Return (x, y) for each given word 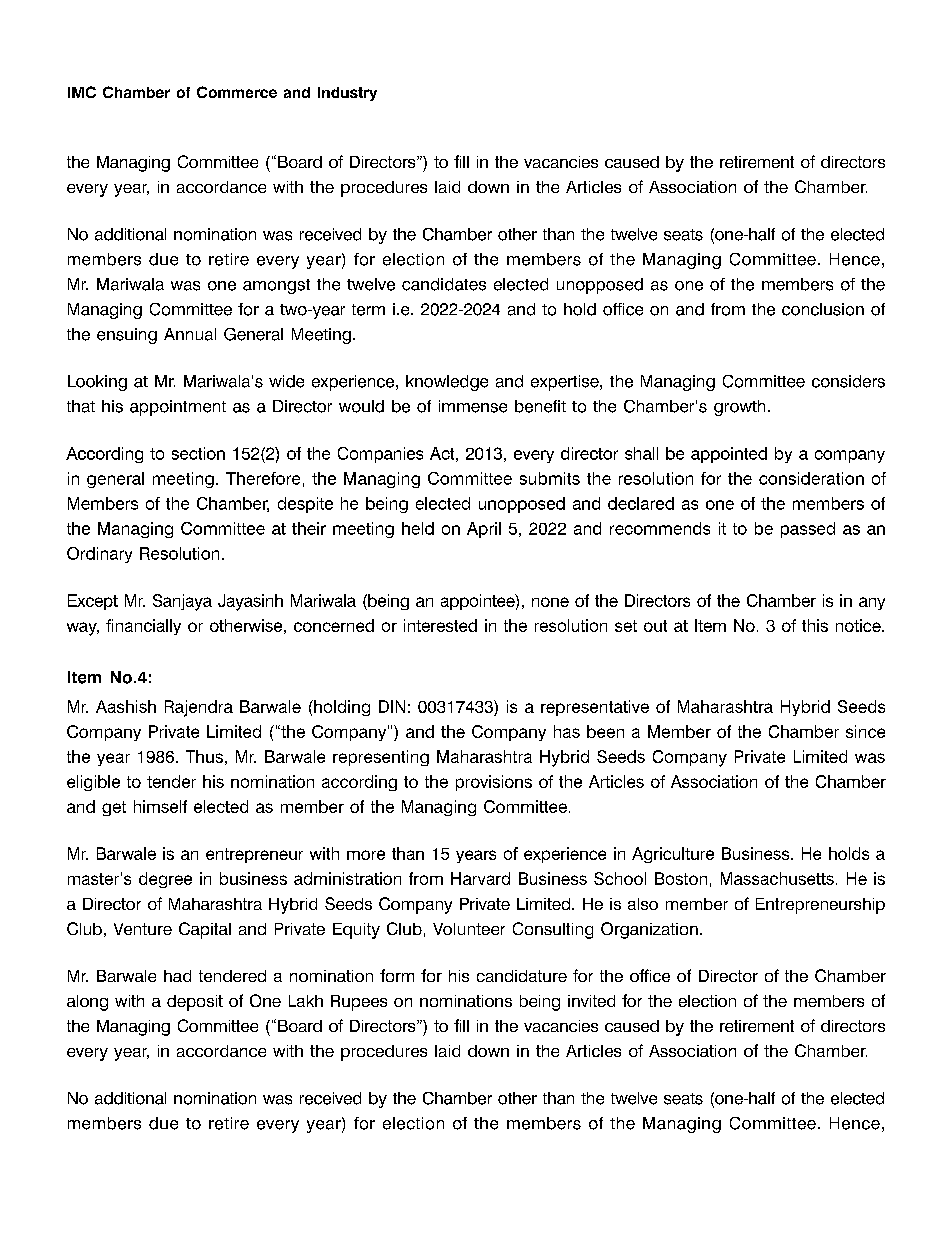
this (815, 625)
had (177, 976)
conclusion (823, 309)
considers (848, 381)
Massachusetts (777, 878)
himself (160, 806)
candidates (444, 284)
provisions (494, 783)
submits (550, 478)
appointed (729, 455)
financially (143, 627)
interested (440, 625)
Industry (347, 94)
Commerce (237, 92)
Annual (190, 334)
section (198, 453)
